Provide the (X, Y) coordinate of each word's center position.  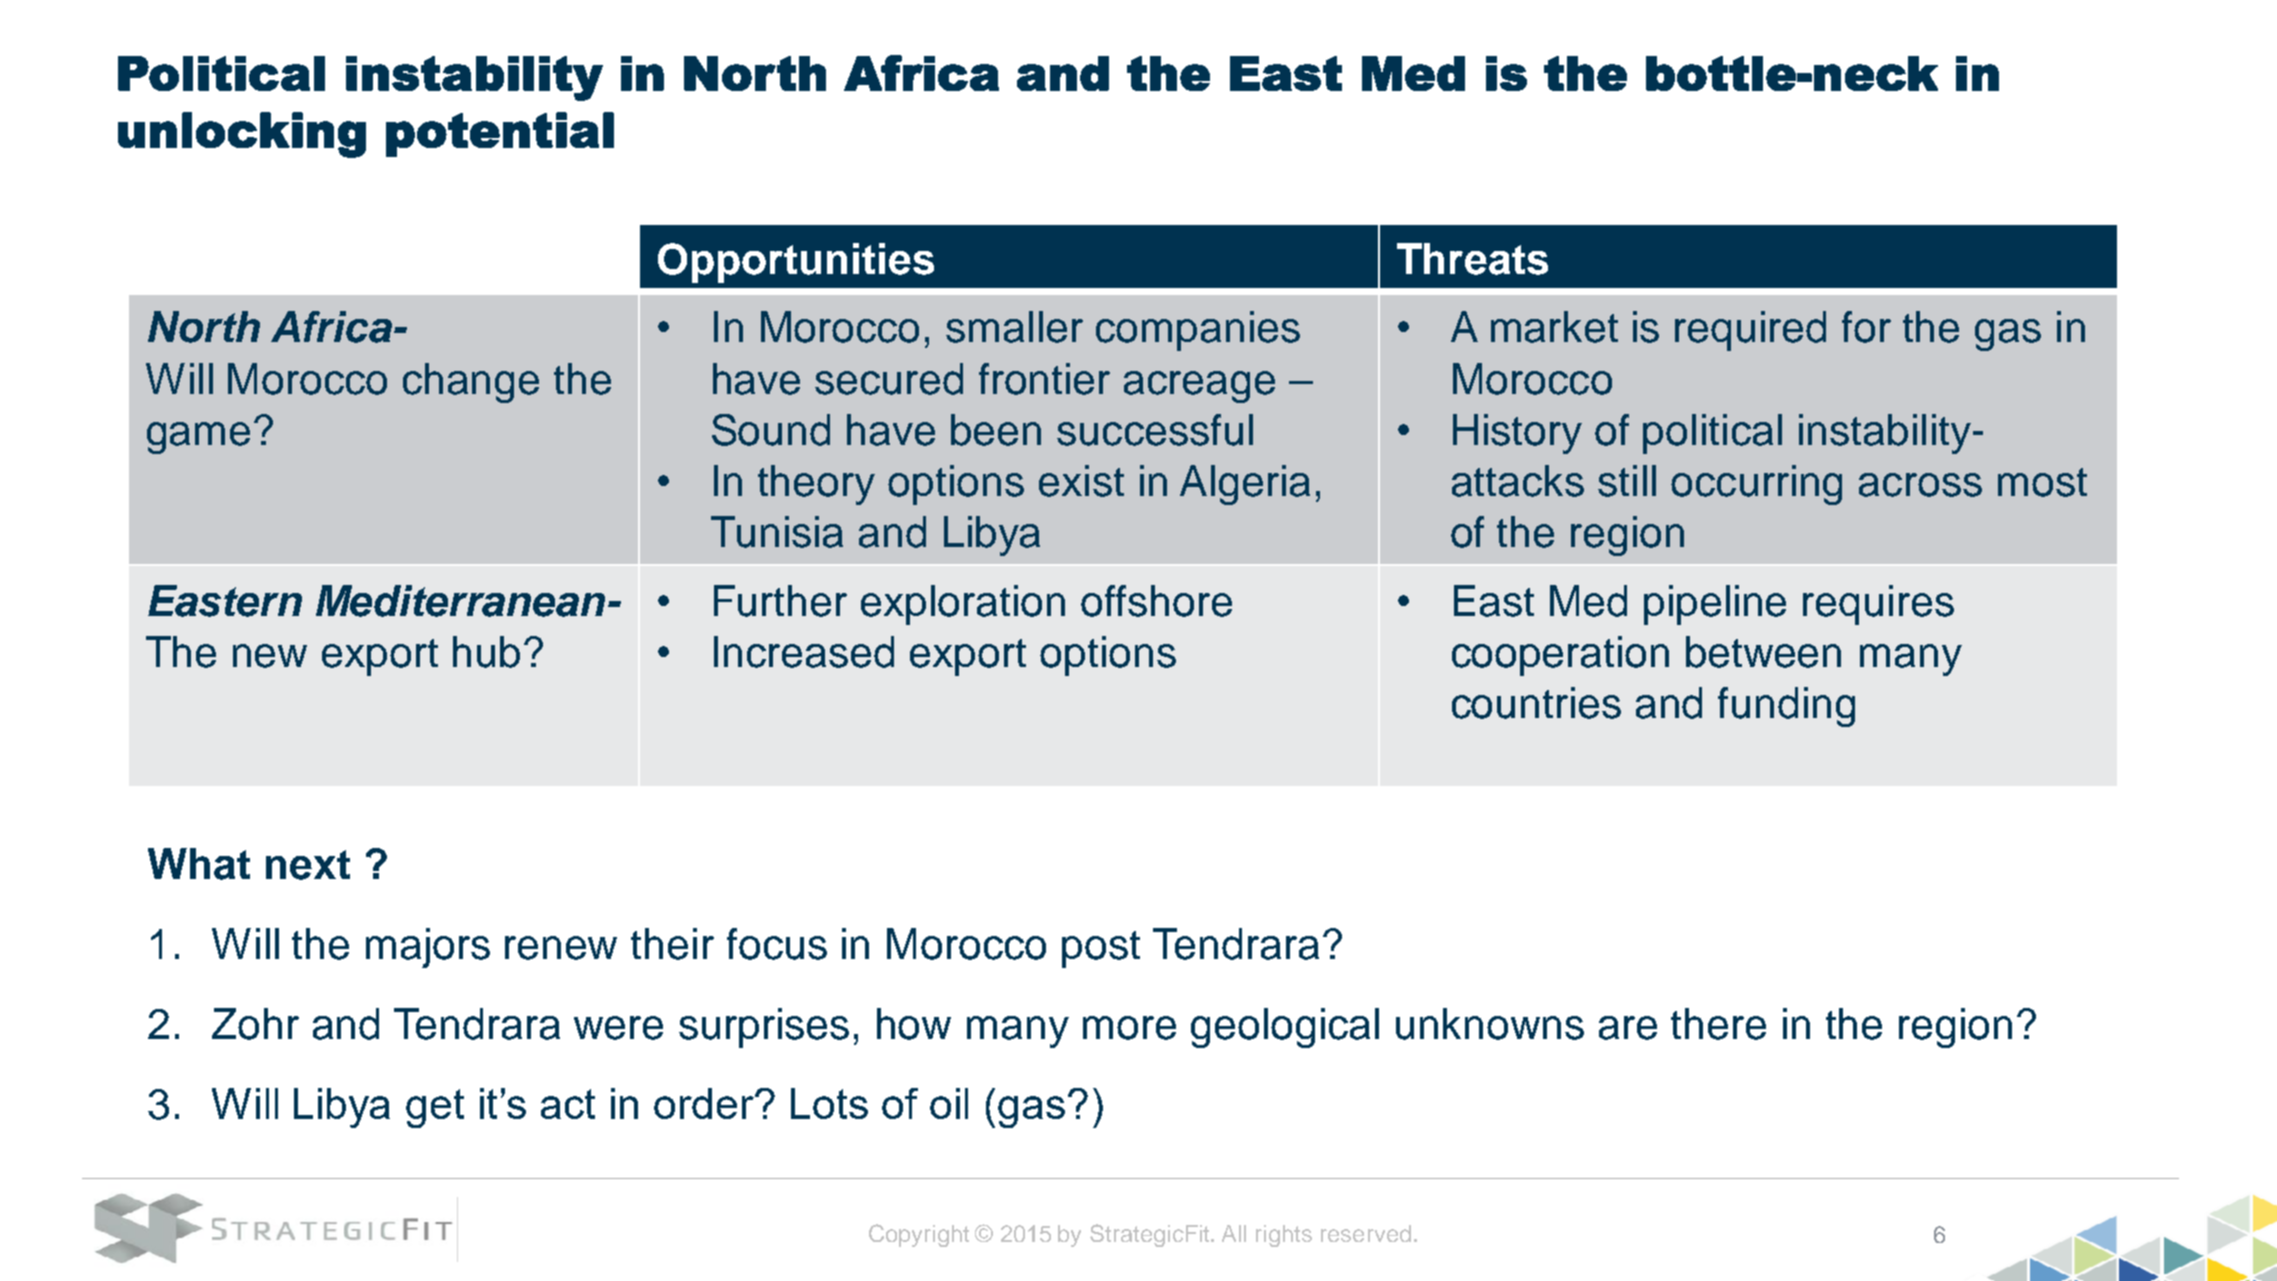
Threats (1472, 259)
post (1101, 949)
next (308, 865)
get (435, 1108)
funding (1786, 707)
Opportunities (796, 263)
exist (1081, 481)
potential (500, 134)
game (198, 438)
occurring (1756, 485)
